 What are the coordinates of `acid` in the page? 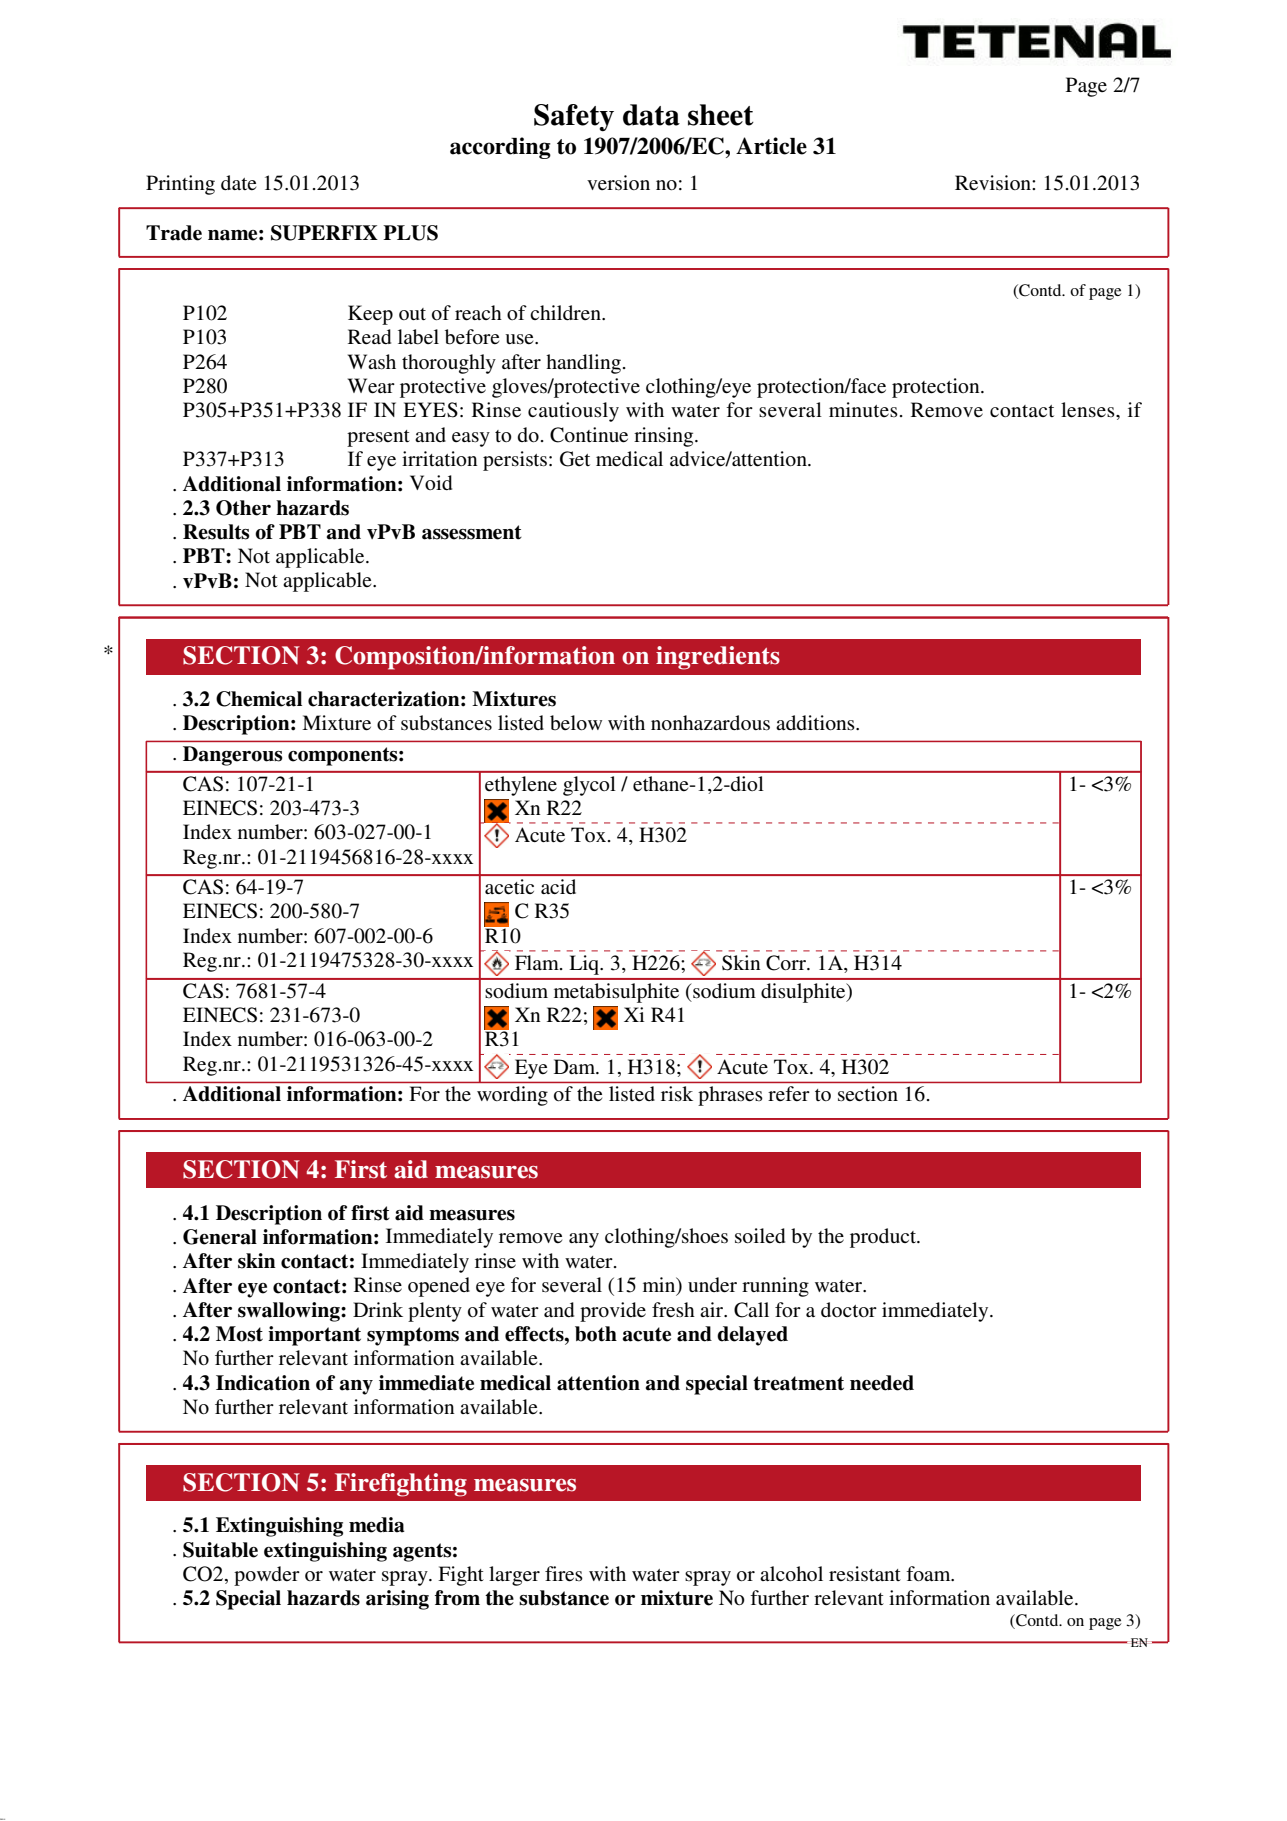 It's located at (558, 886).
